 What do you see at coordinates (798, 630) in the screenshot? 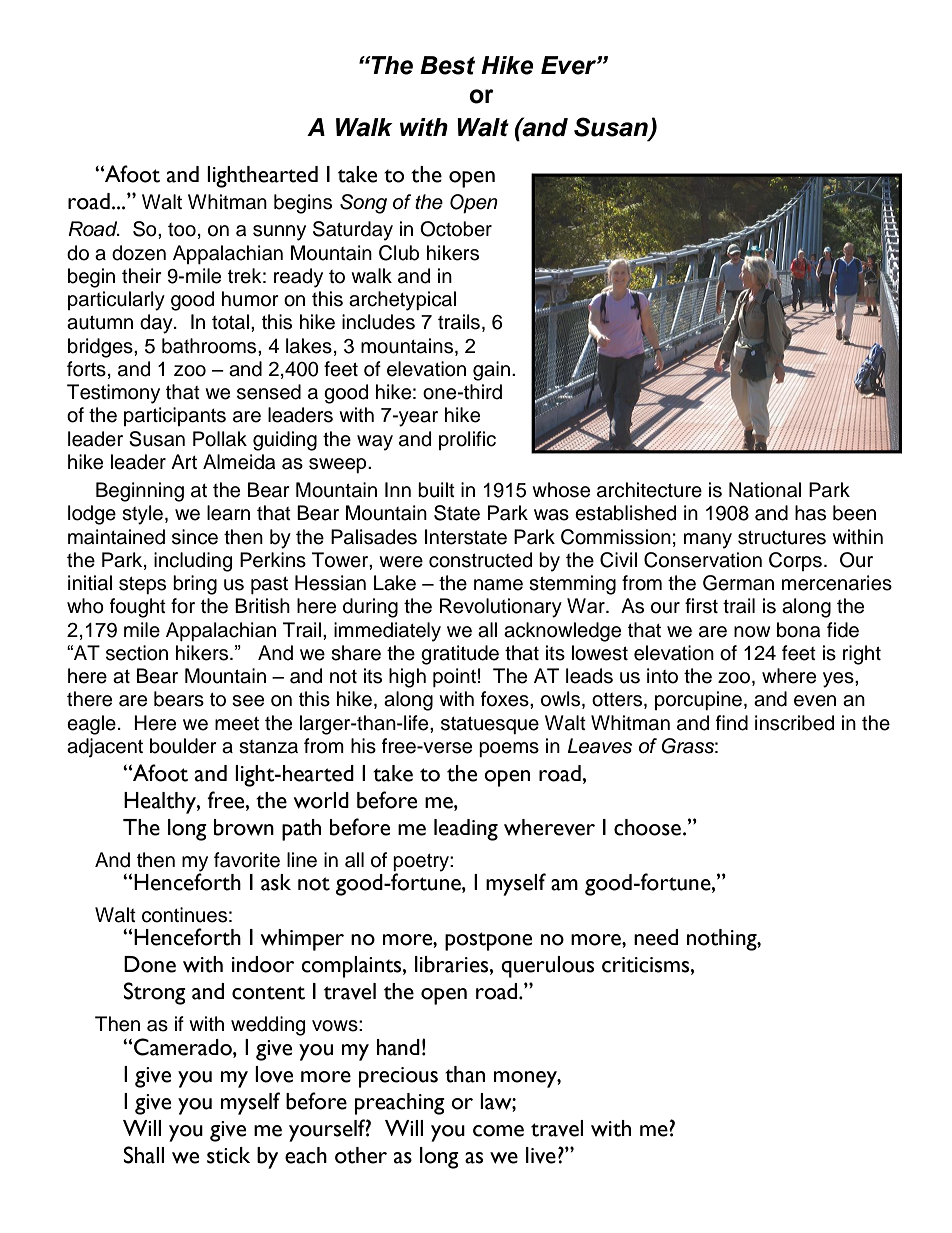
I see `bona` at bounding box center [798, 630].
